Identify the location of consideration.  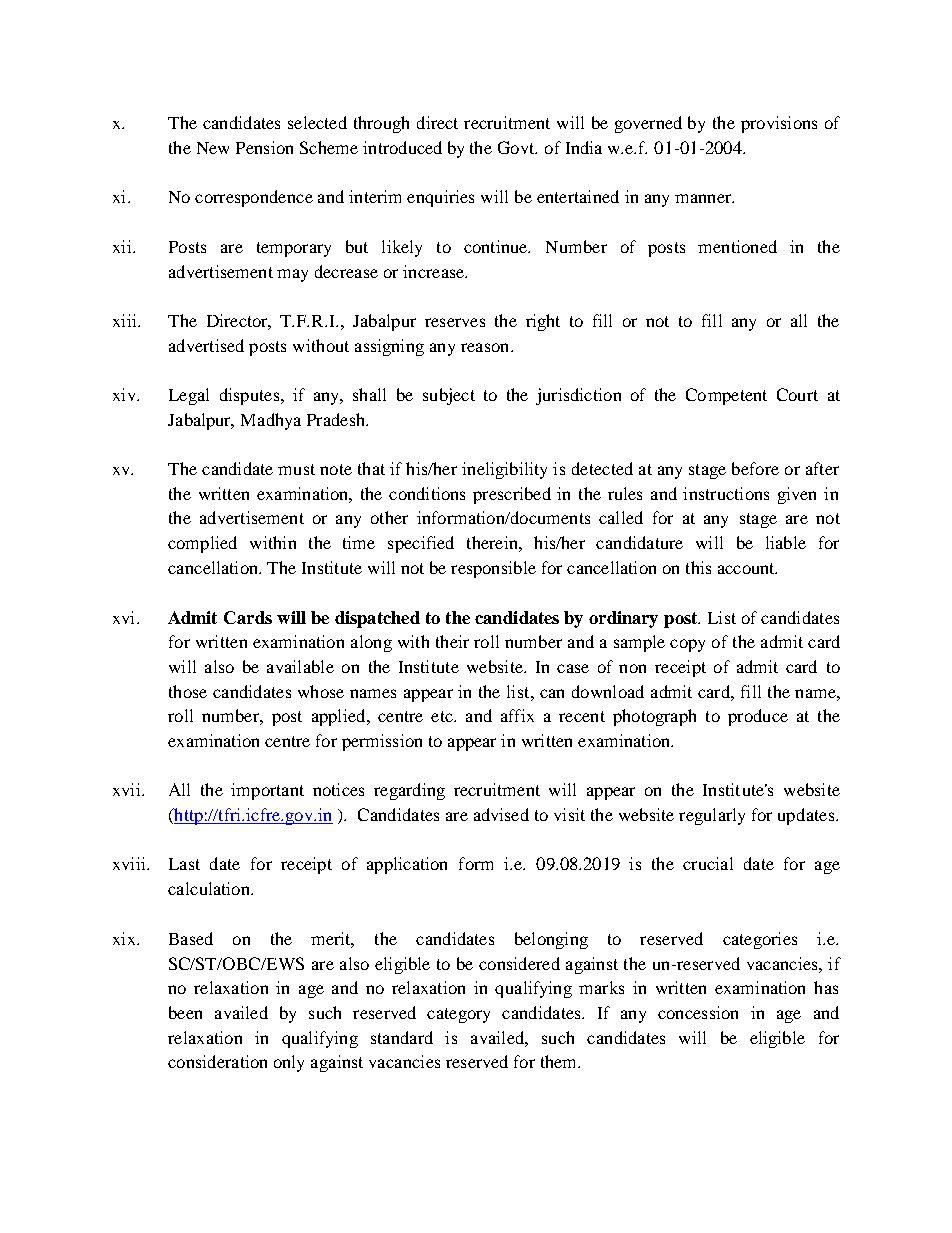
(217, 1061).
